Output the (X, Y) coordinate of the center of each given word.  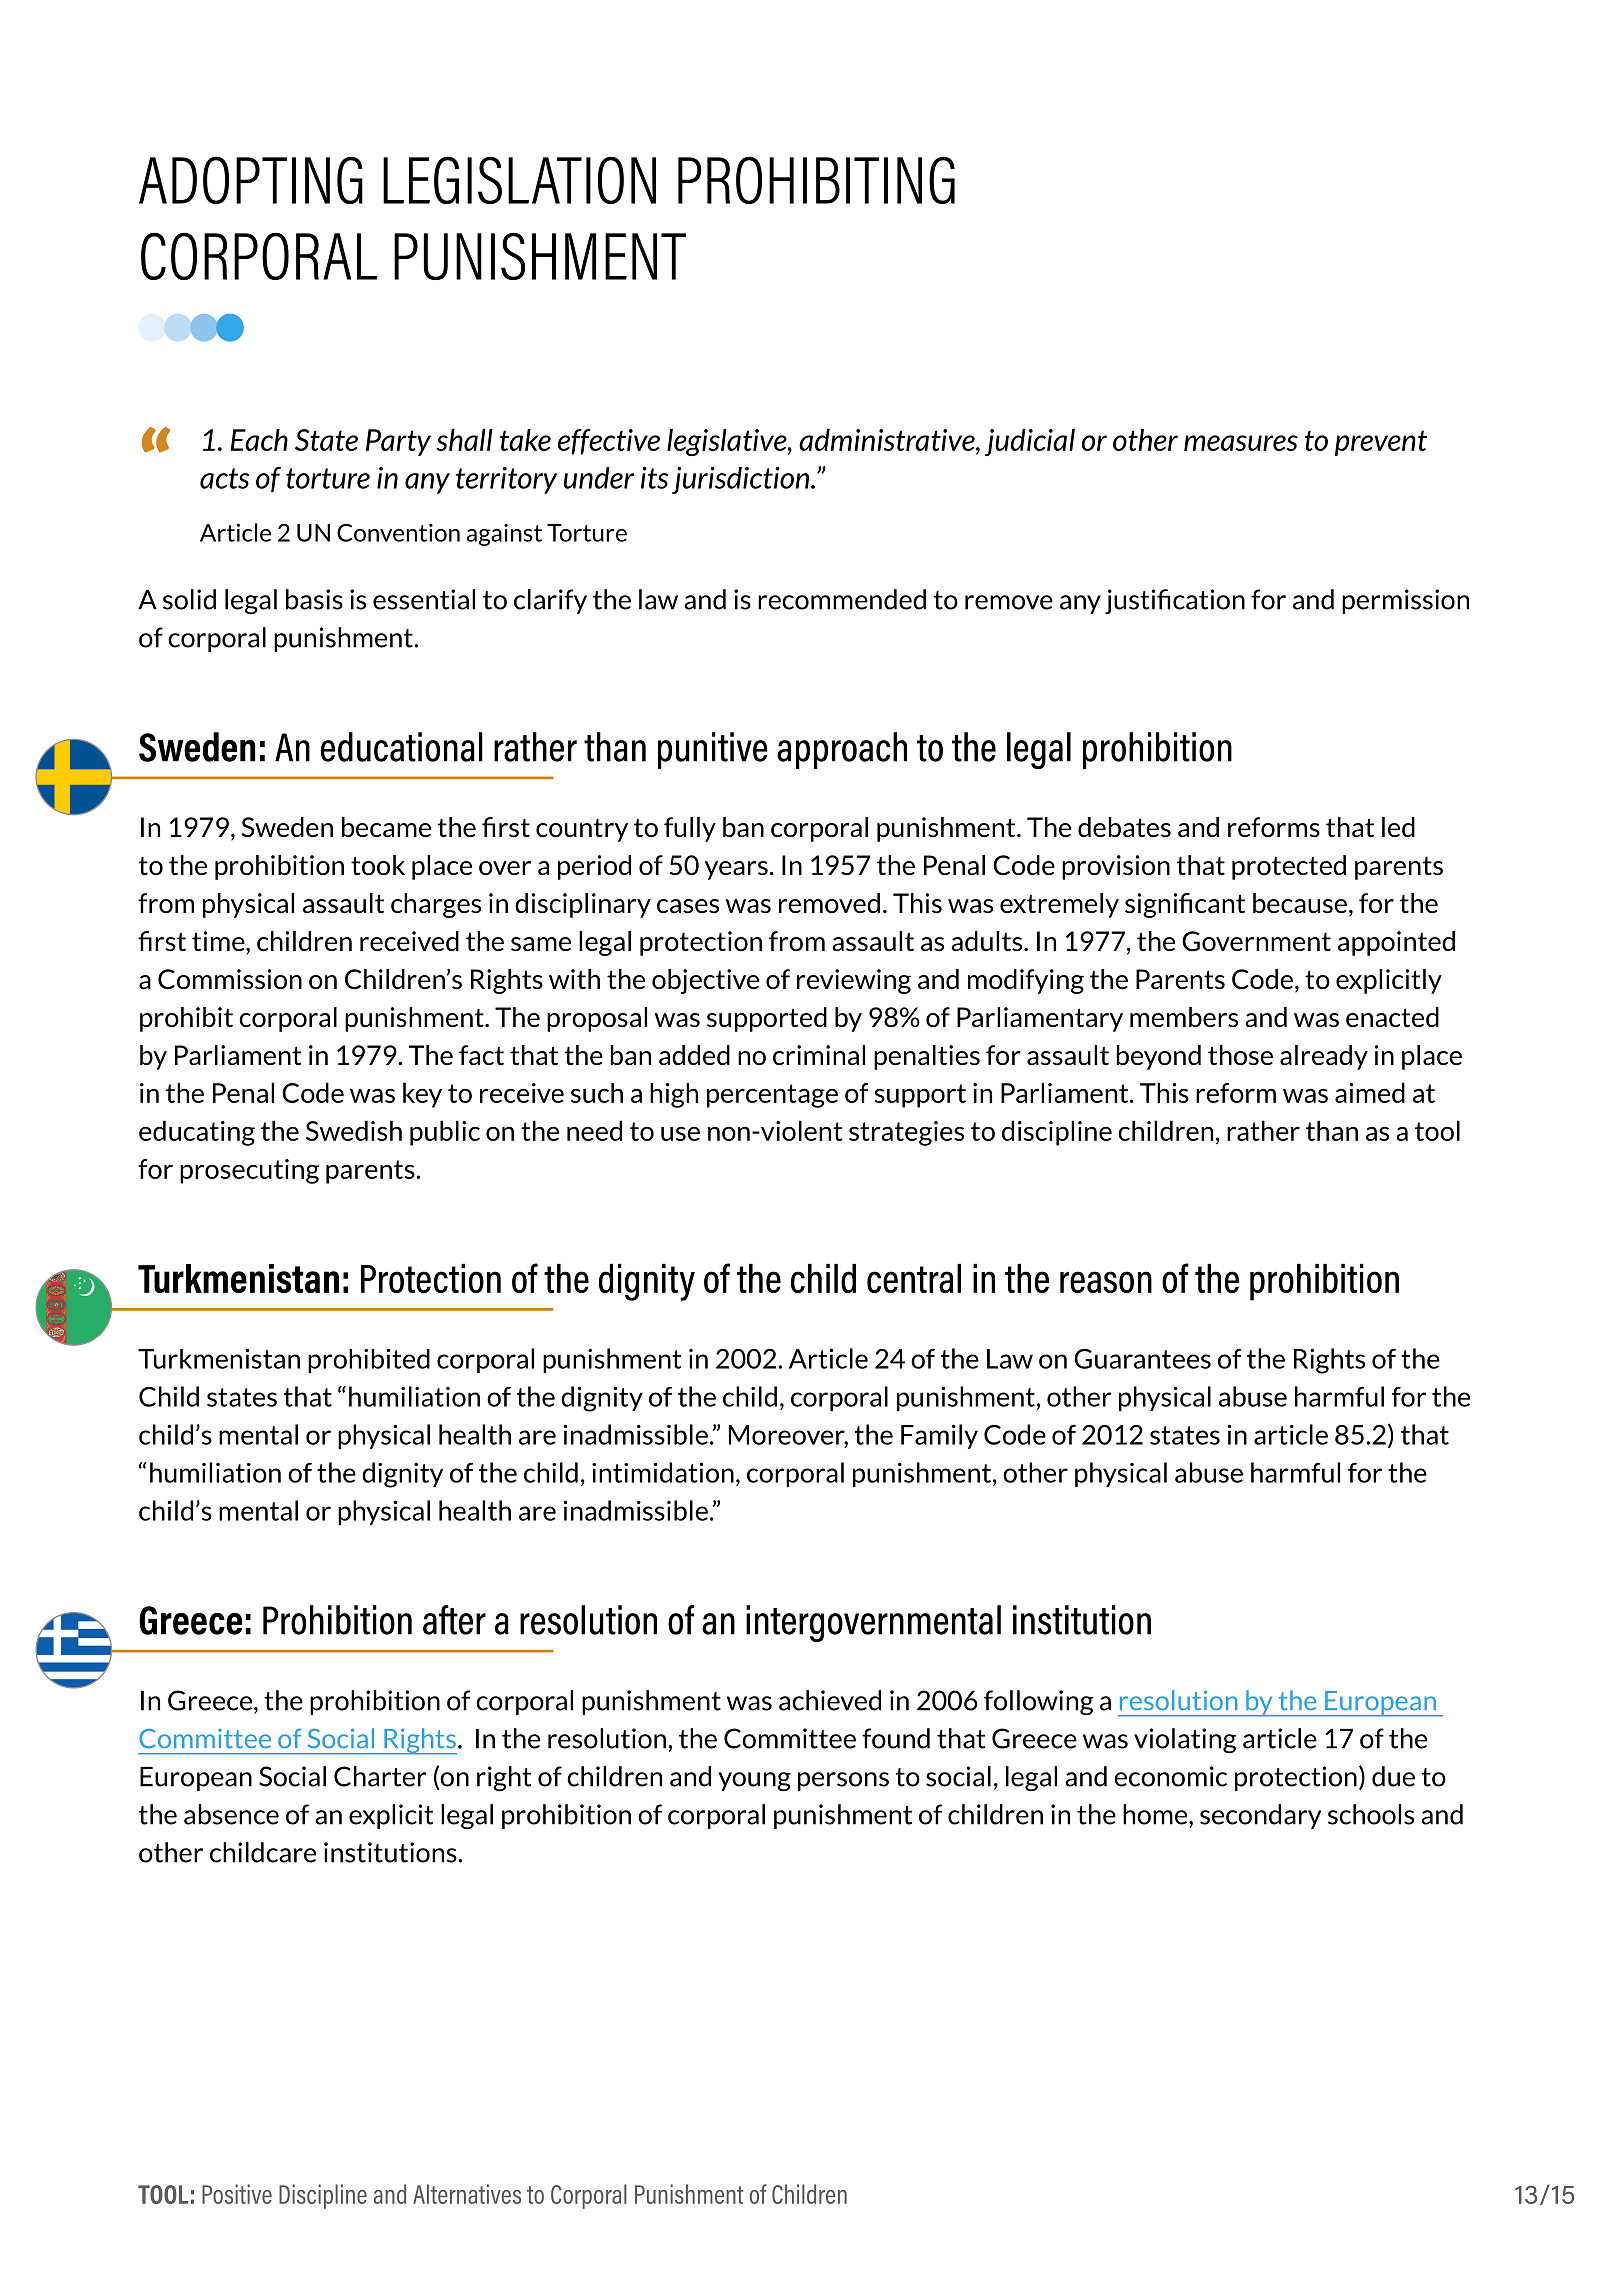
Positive (237, 2194)
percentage (772, 1096)
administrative (888, 439)
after (454, 1620)
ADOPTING (251, 180)
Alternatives (467, 2194)
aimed (1370, 1092)
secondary (1260, 1816)
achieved (830, 1700)
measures (1241, 443)
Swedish (354, 1130)
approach (842, 750)
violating (1185, 1740)
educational (402, 747)
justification (1175, 601)
